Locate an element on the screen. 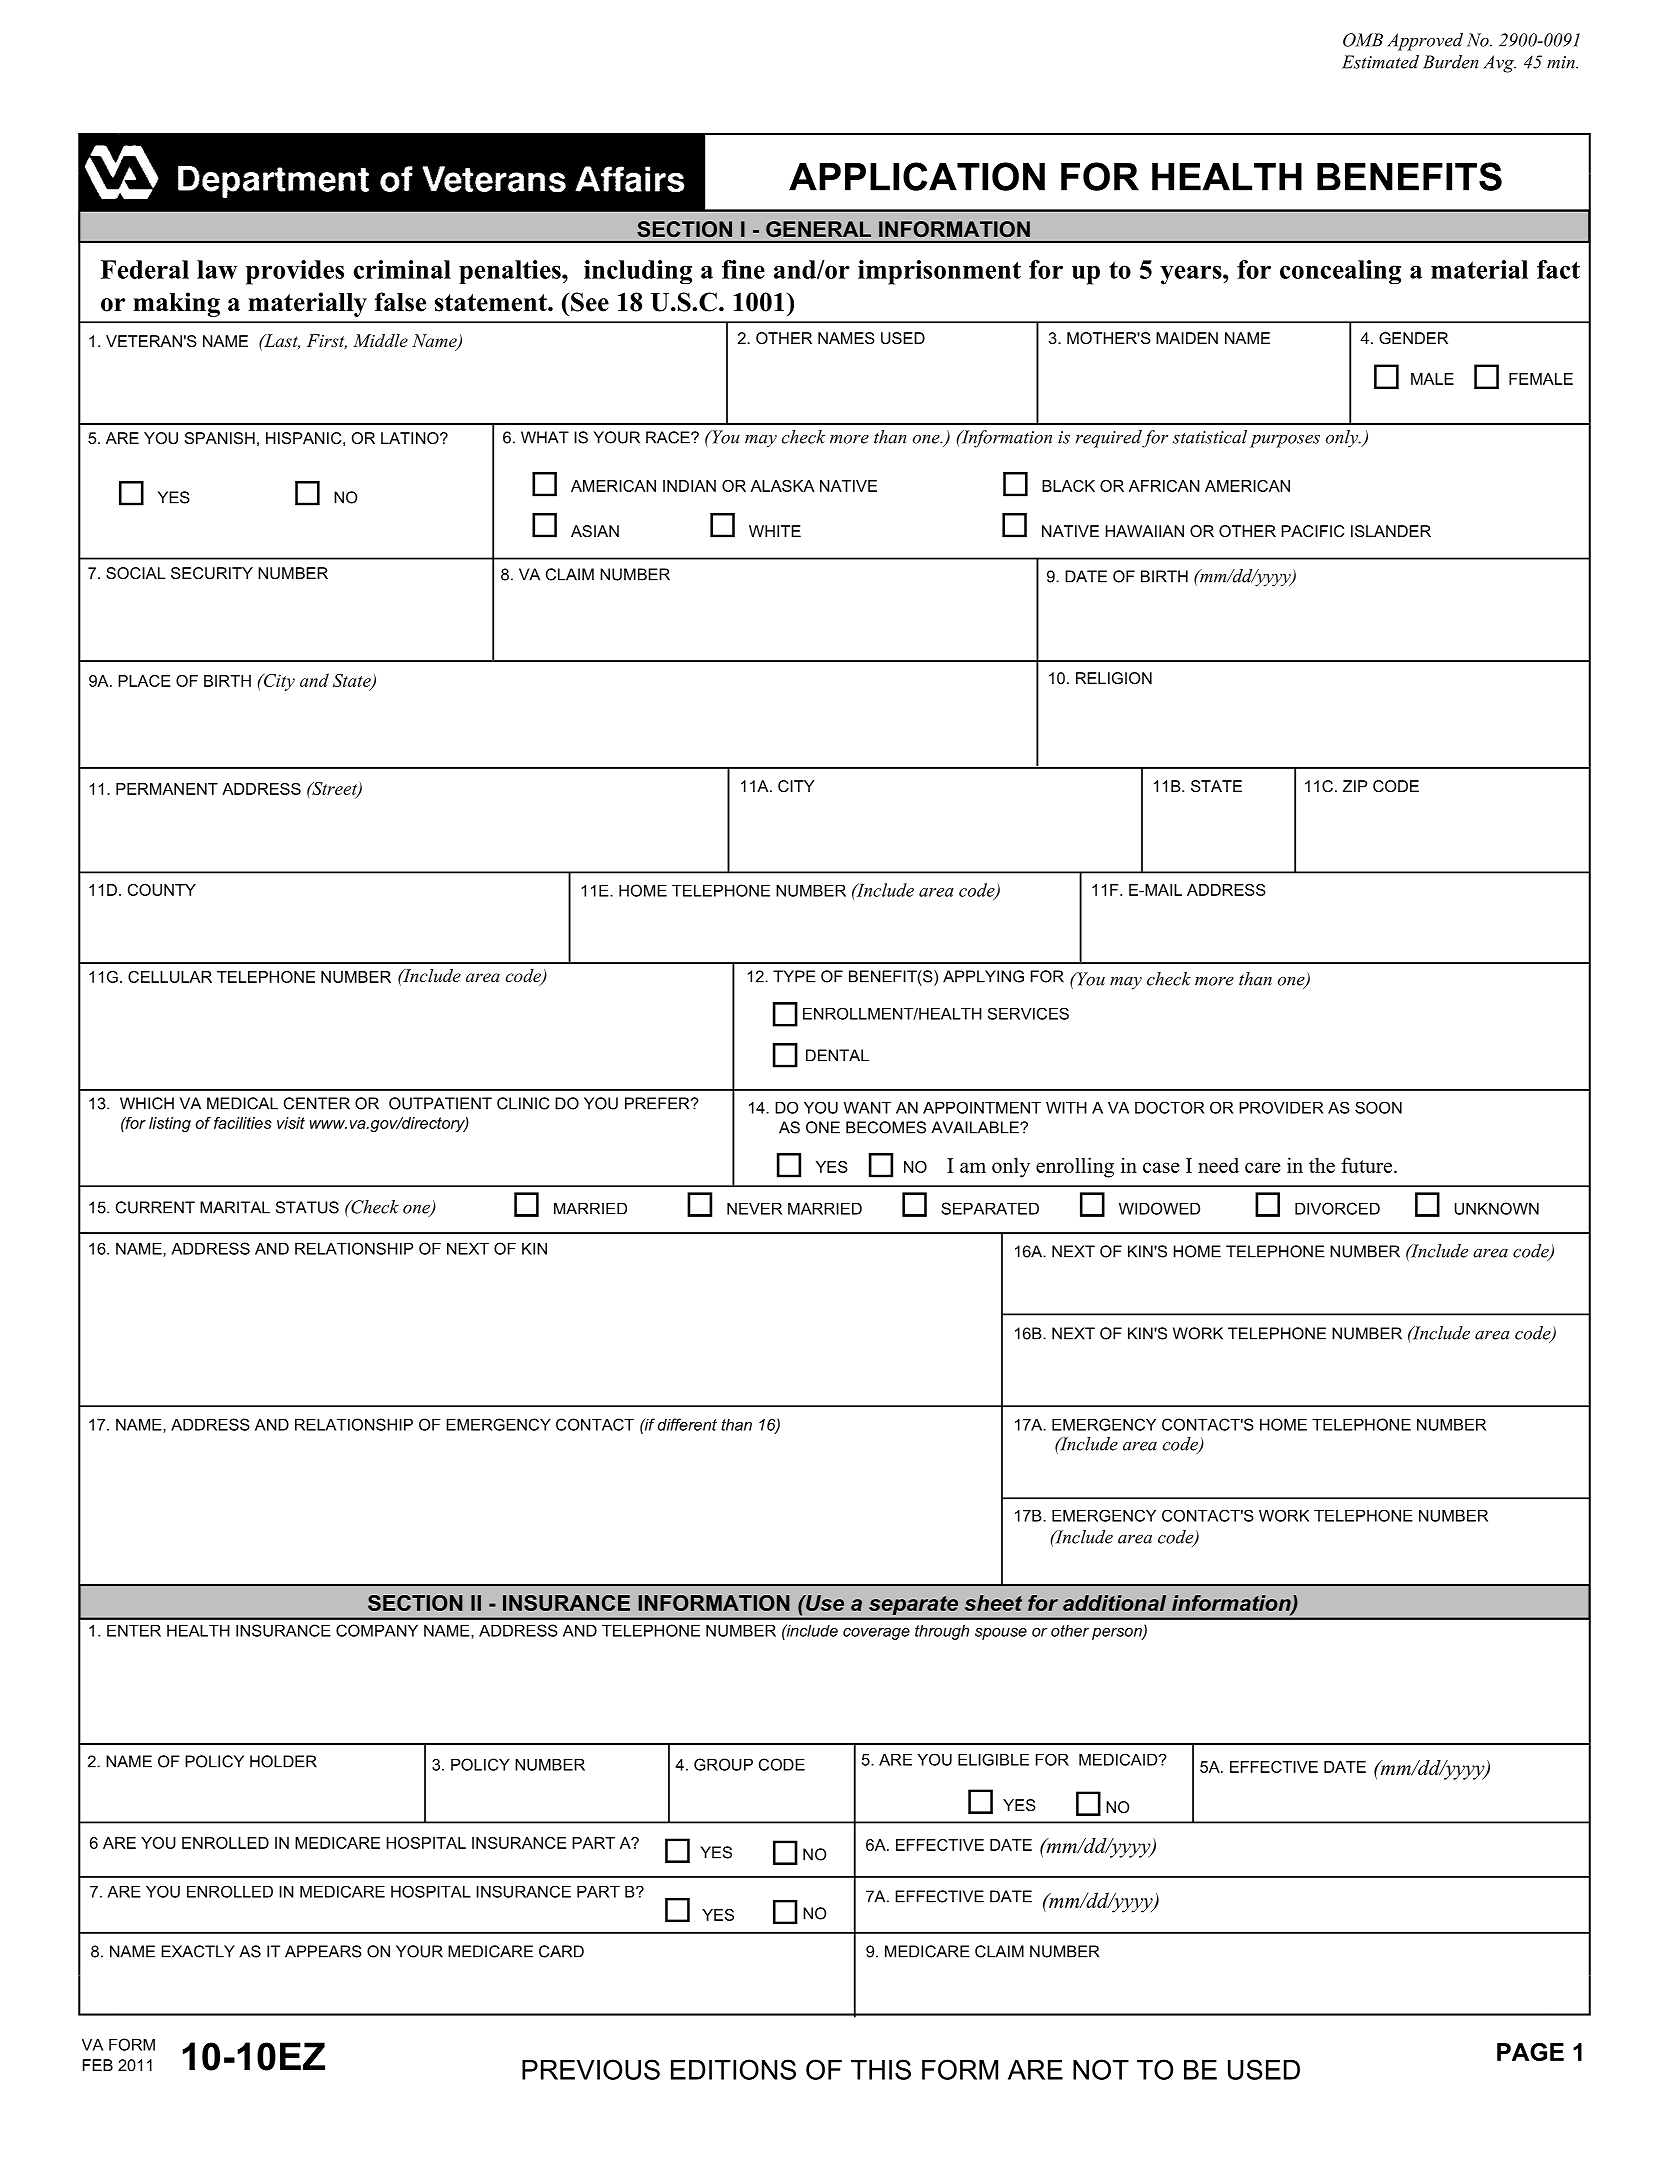  APPLICATION is located at coordinates (917, 176).
